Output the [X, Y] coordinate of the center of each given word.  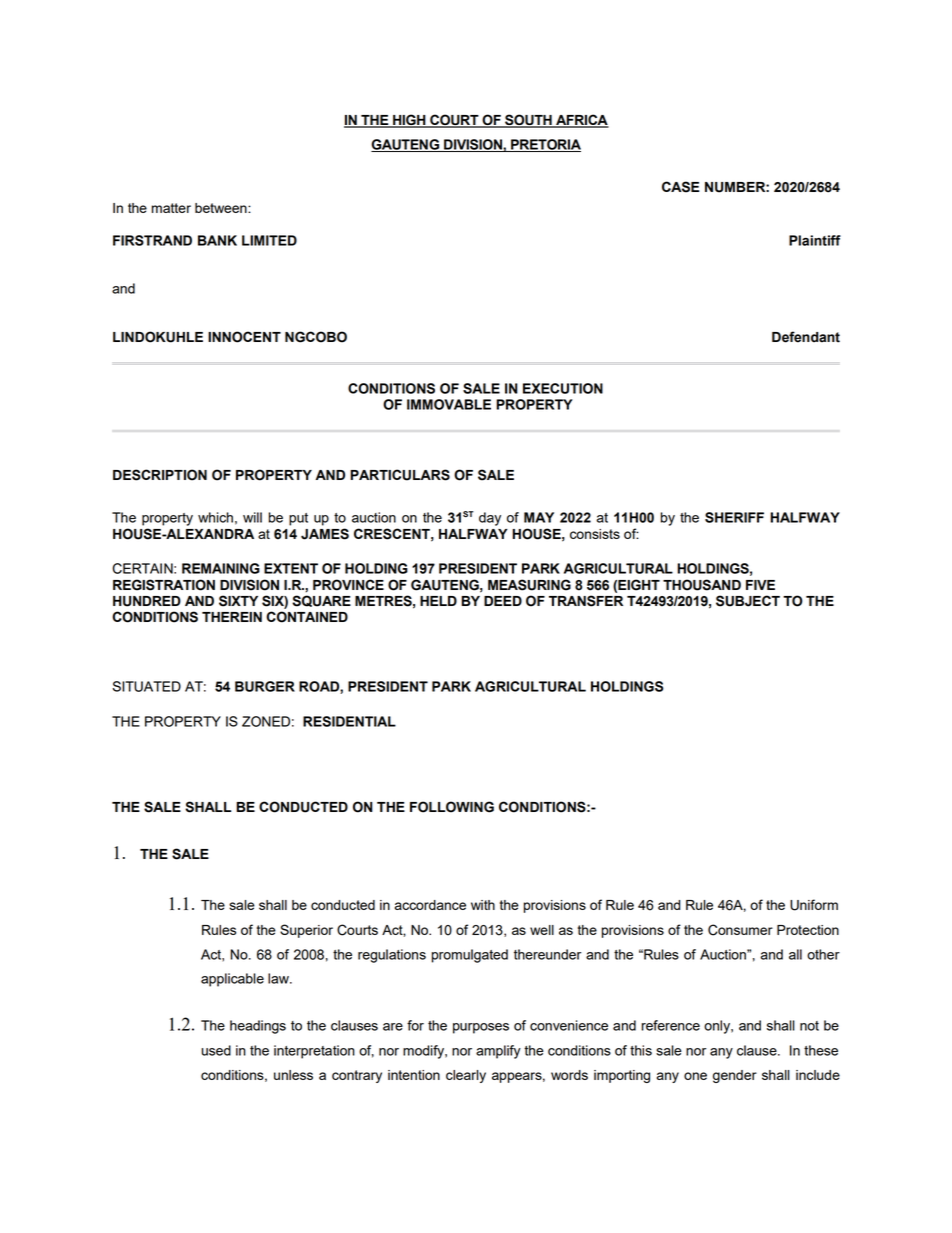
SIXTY [238, 601]
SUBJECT [748, 601]
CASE [680, 187]
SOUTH [528, 121]
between [222, 208]
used [216, 1050]
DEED [503, 601]
